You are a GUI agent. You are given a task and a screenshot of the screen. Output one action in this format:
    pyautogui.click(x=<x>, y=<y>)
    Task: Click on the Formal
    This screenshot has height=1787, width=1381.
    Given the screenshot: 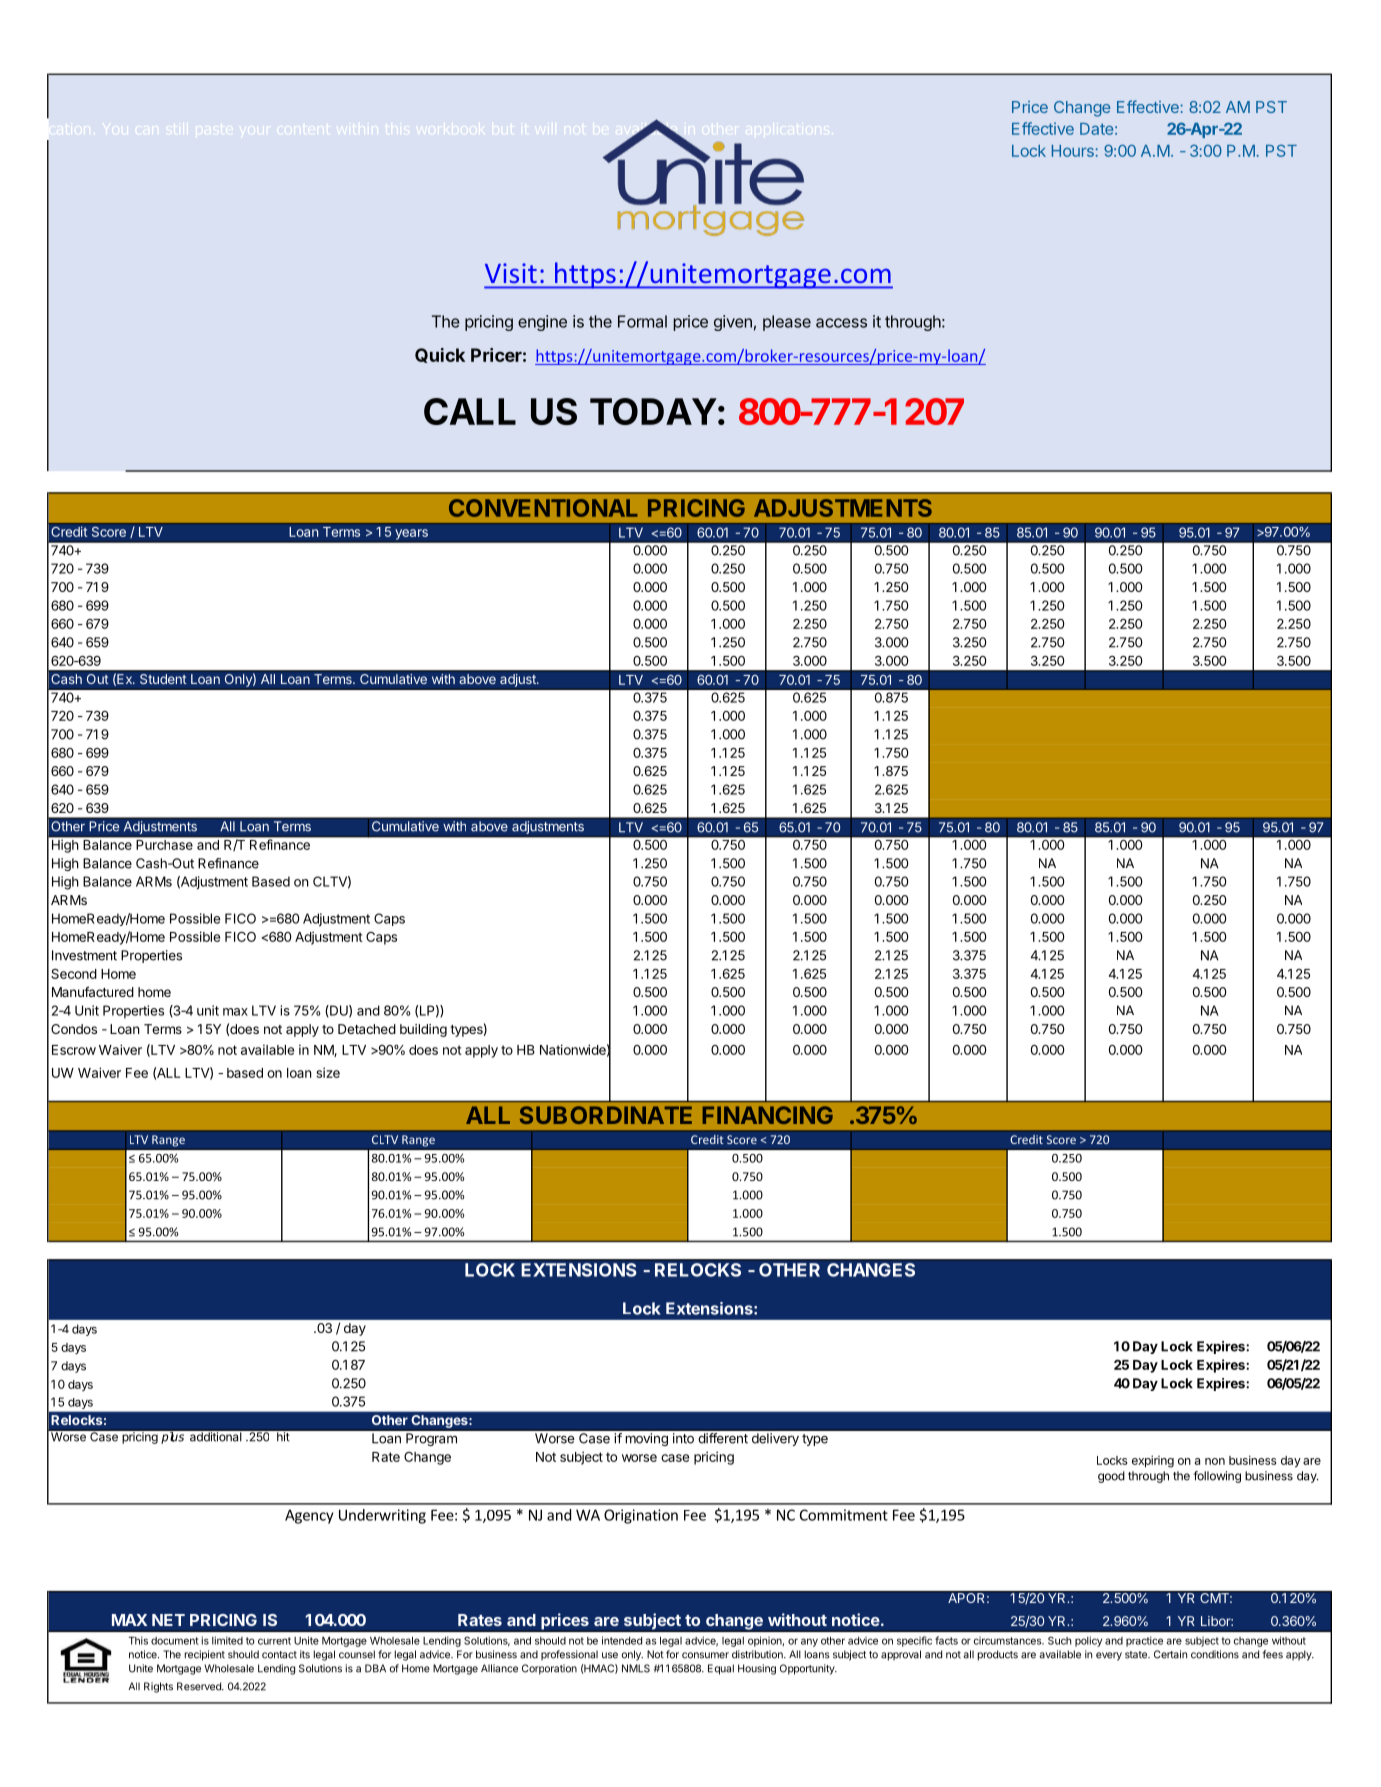 What is the action you would take?
    pyautogui.click(x=642, y=321)
